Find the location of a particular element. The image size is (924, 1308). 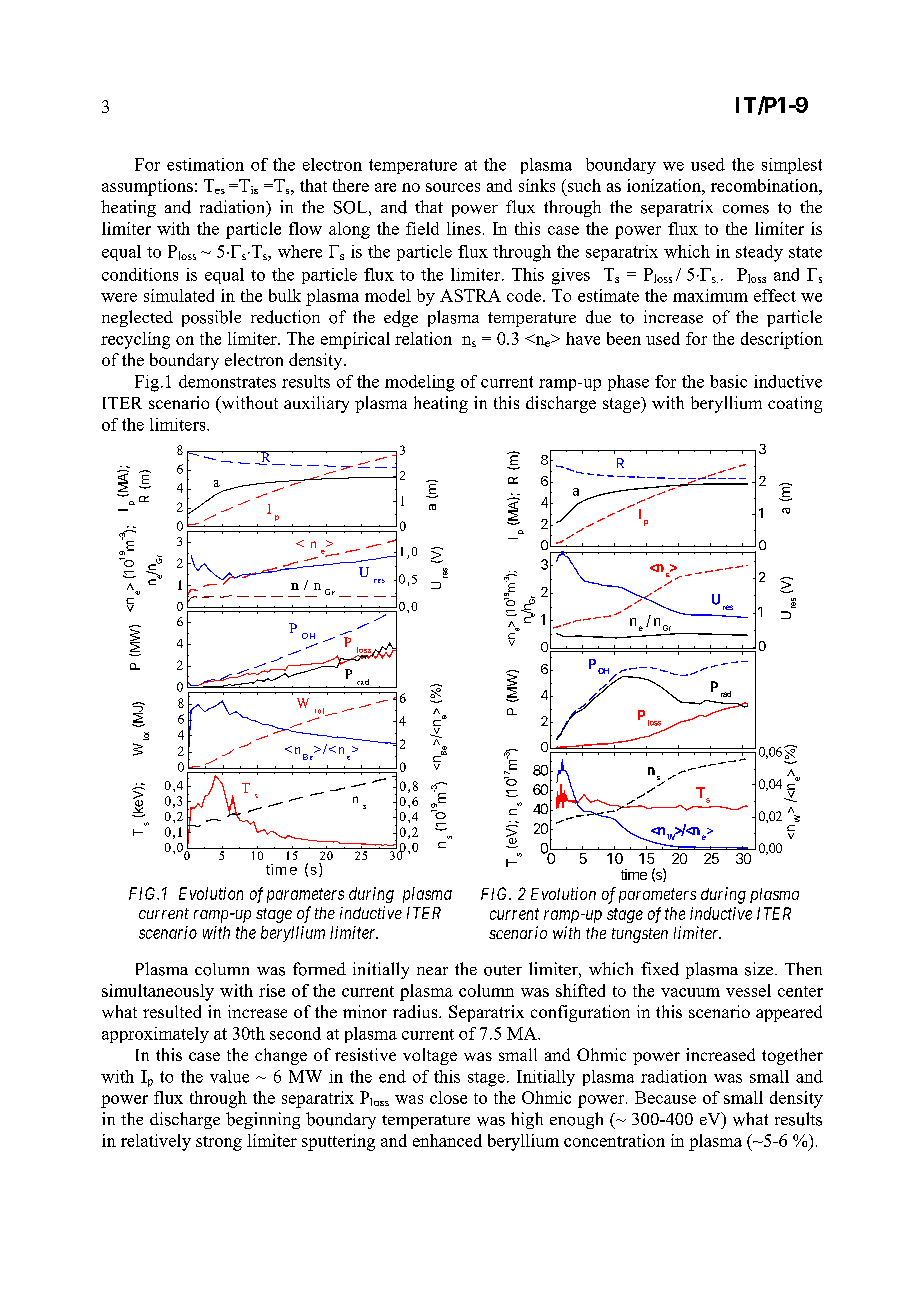

estimation is located at coordinates (205, 164).
